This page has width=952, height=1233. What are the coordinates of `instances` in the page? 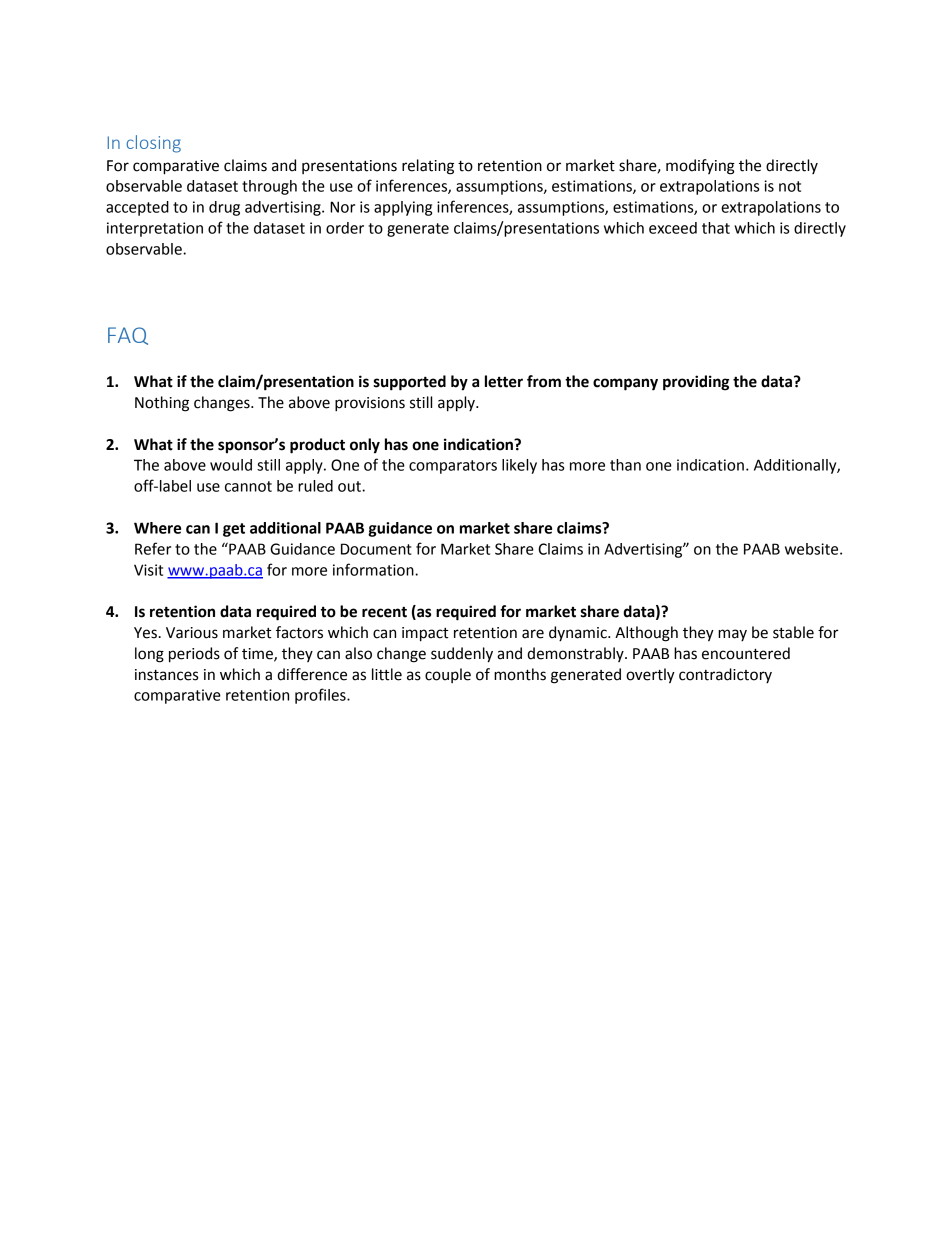 It's located at (166, 675).
